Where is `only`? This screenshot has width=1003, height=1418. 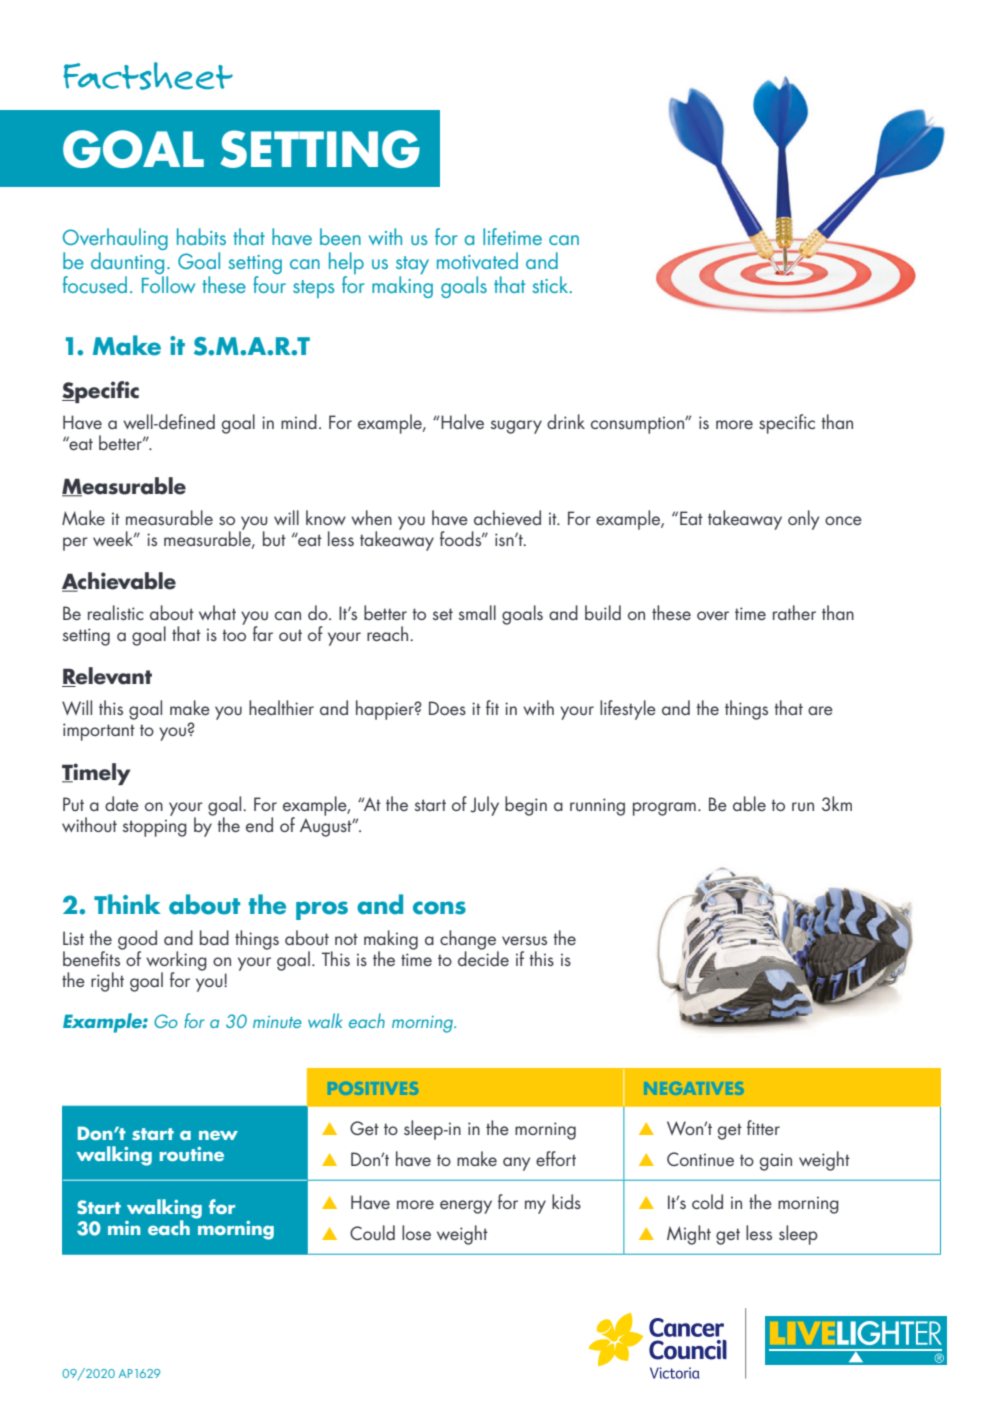
only is located at coordinates (803, 520).
